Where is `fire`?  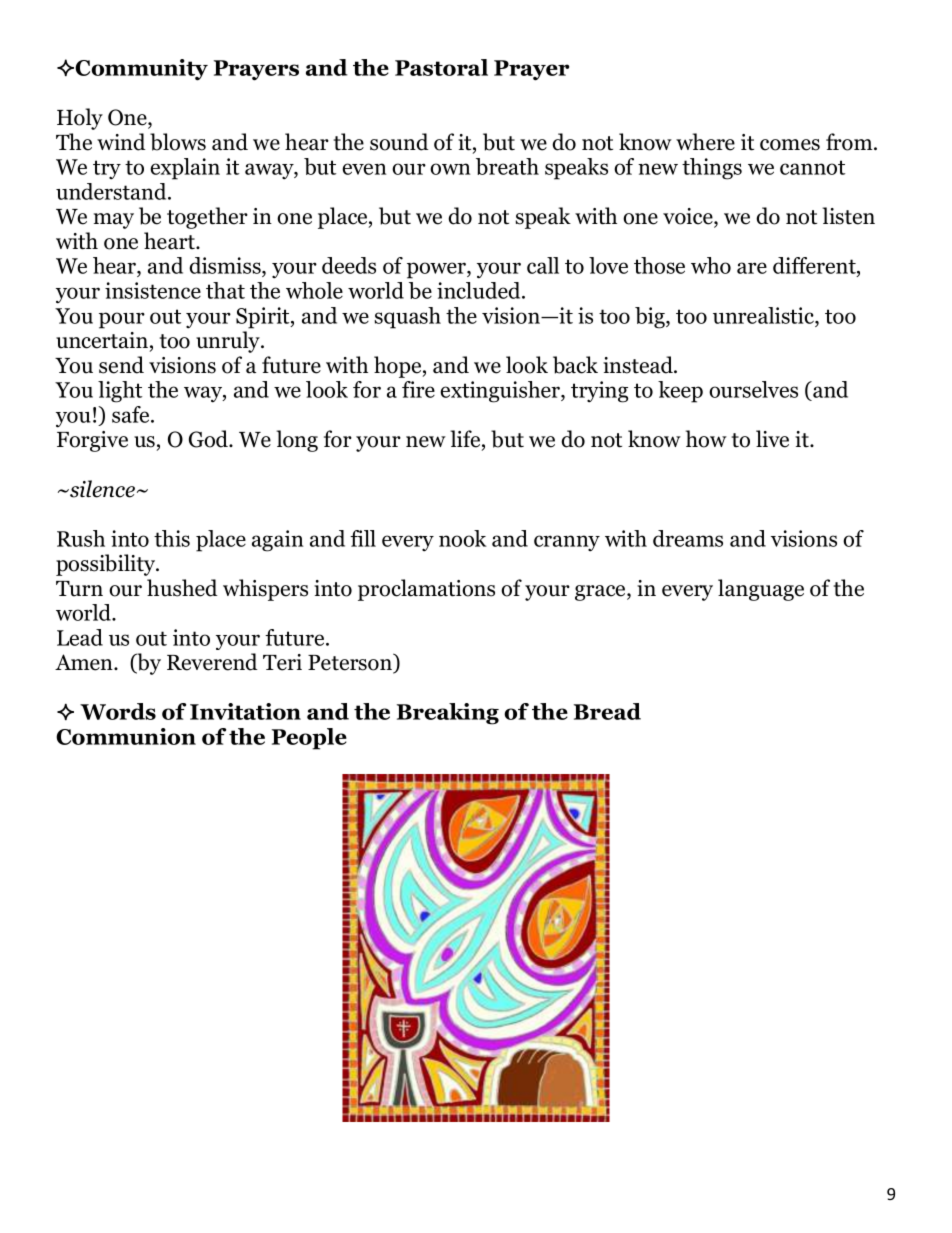 fire is located at coordinates (418, 389).
